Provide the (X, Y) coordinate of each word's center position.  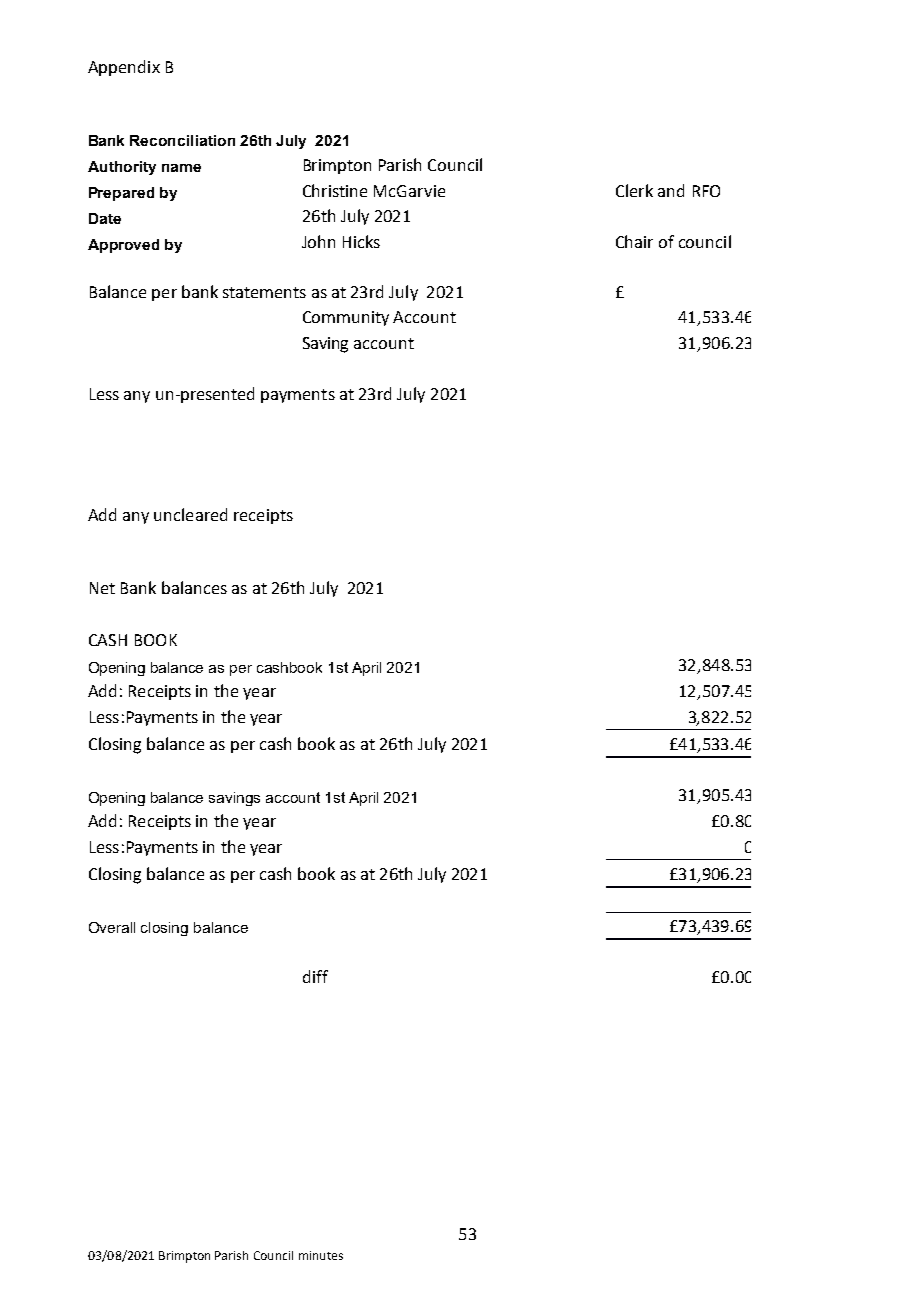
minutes (321, 1255)
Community (346, 318)
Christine (335, 190)
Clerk (634, 190)
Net (102, 588)
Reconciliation (182, 140)
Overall (112, 927)
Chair (634, 241)
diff (315, 976)
